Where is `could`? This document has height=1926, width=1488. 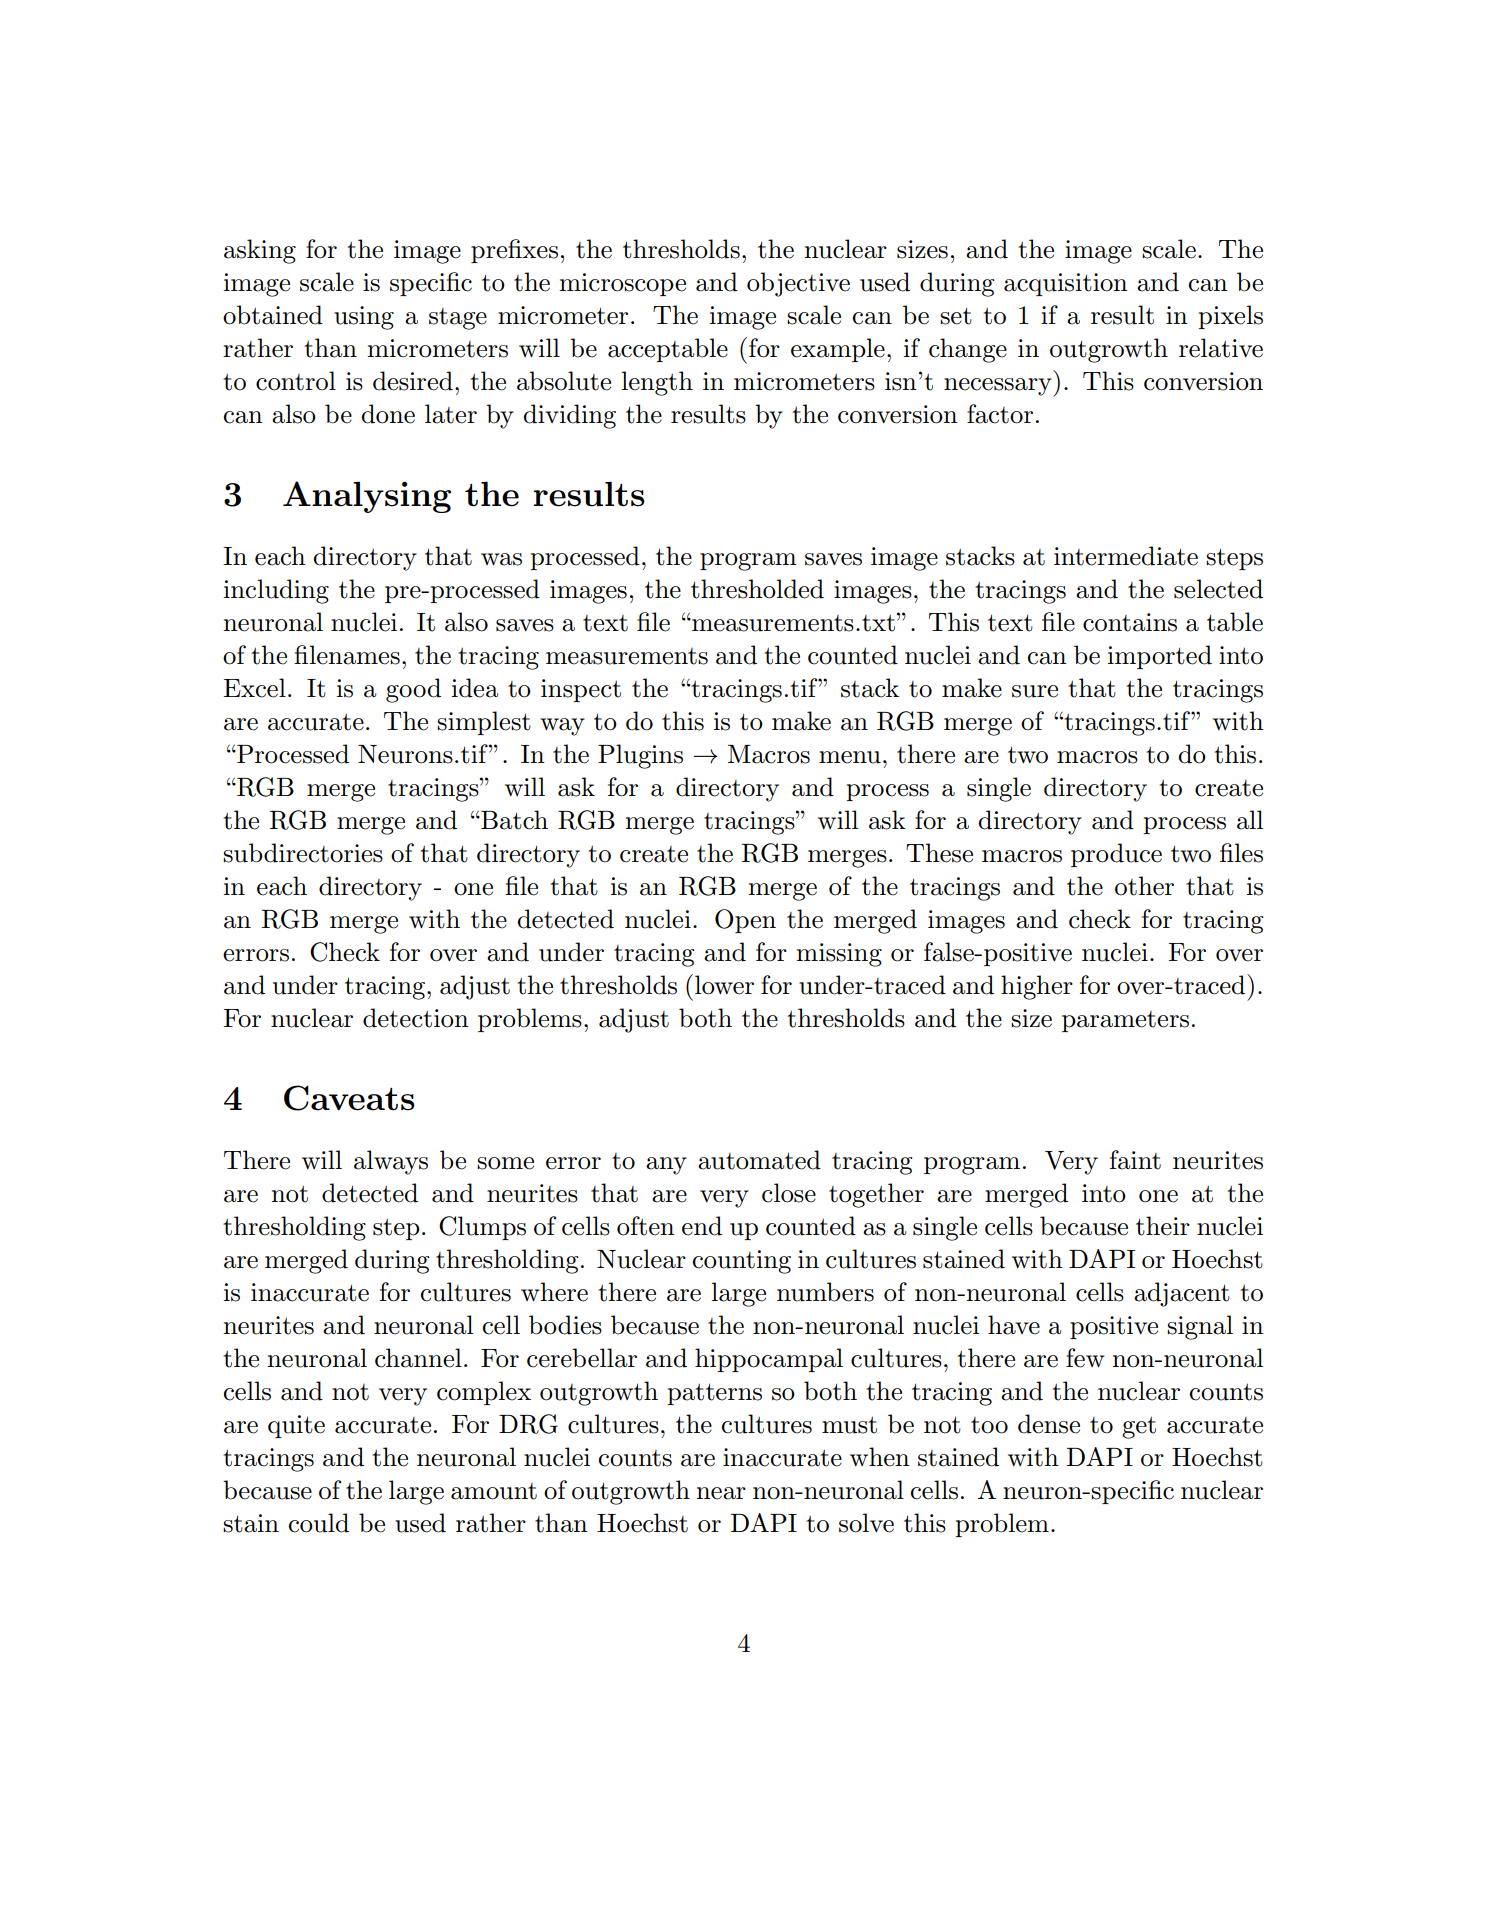
could is located at coordinates (319, 1523).
